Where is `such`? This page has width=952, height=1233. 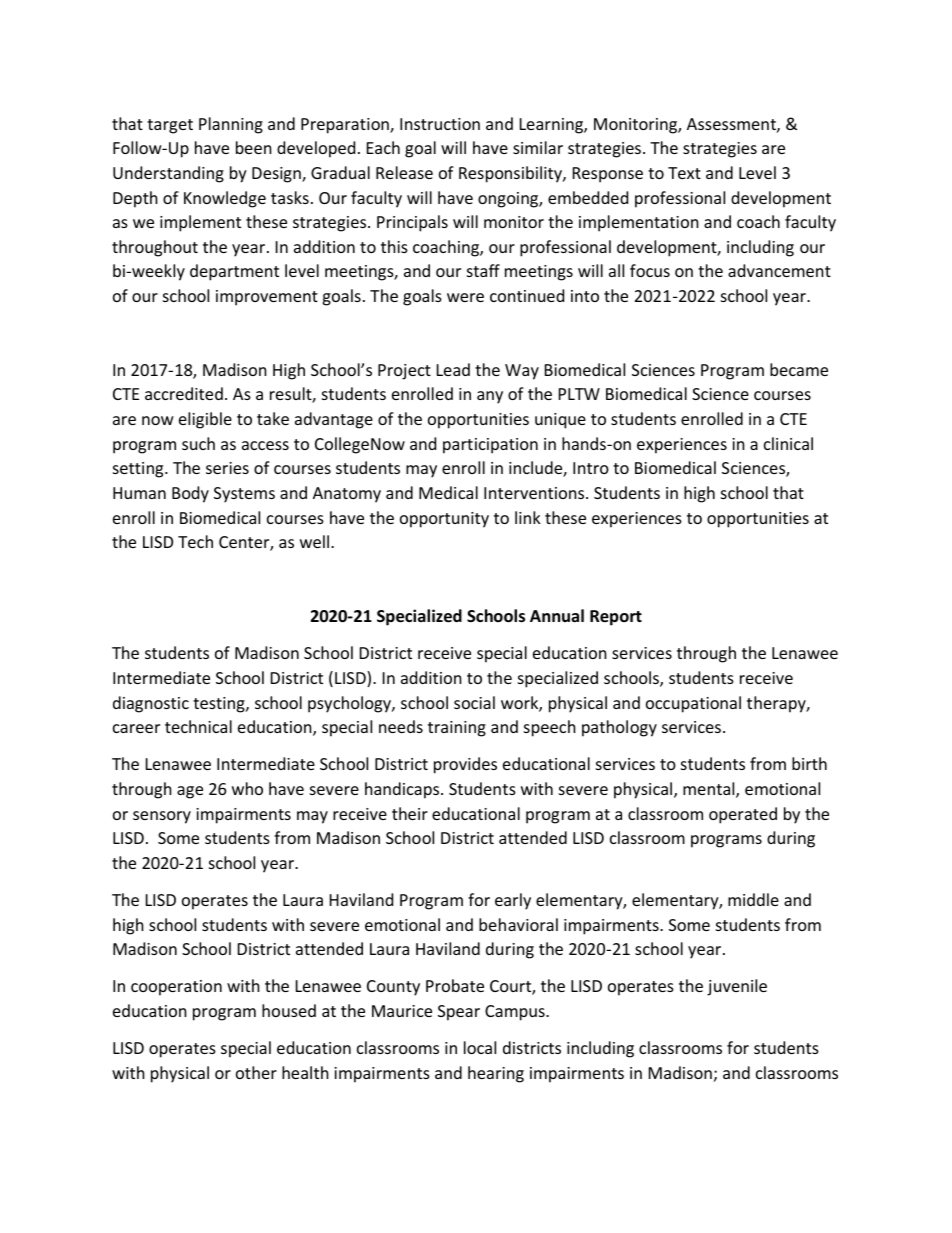
such is located at coordinates (198, 443).
